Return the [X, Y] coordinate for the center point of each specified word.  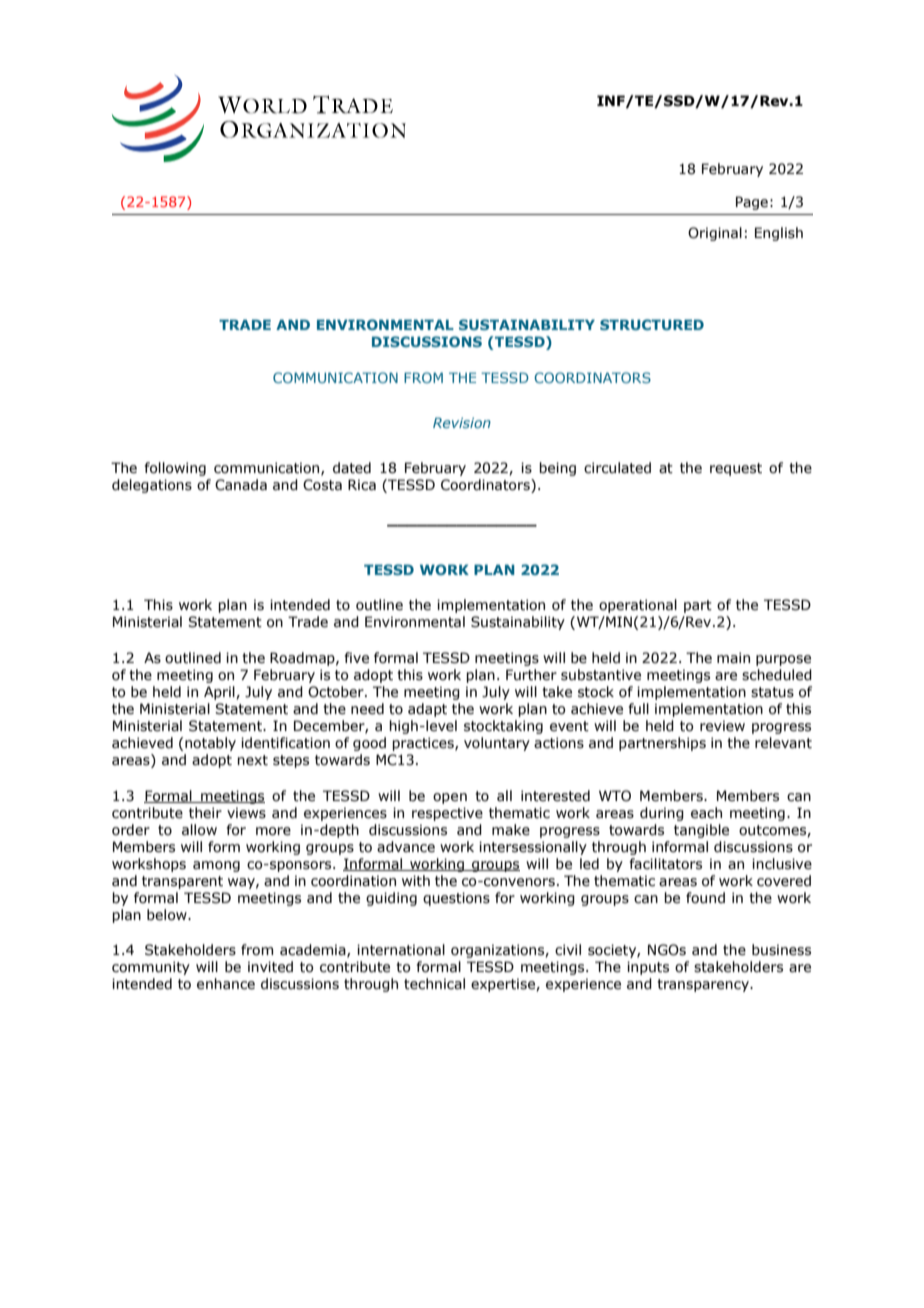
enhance [226, 984]
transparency [704, 985]
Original [715, 234]
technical [434, 984]
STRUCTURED [652, 324]
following [175, 469]
